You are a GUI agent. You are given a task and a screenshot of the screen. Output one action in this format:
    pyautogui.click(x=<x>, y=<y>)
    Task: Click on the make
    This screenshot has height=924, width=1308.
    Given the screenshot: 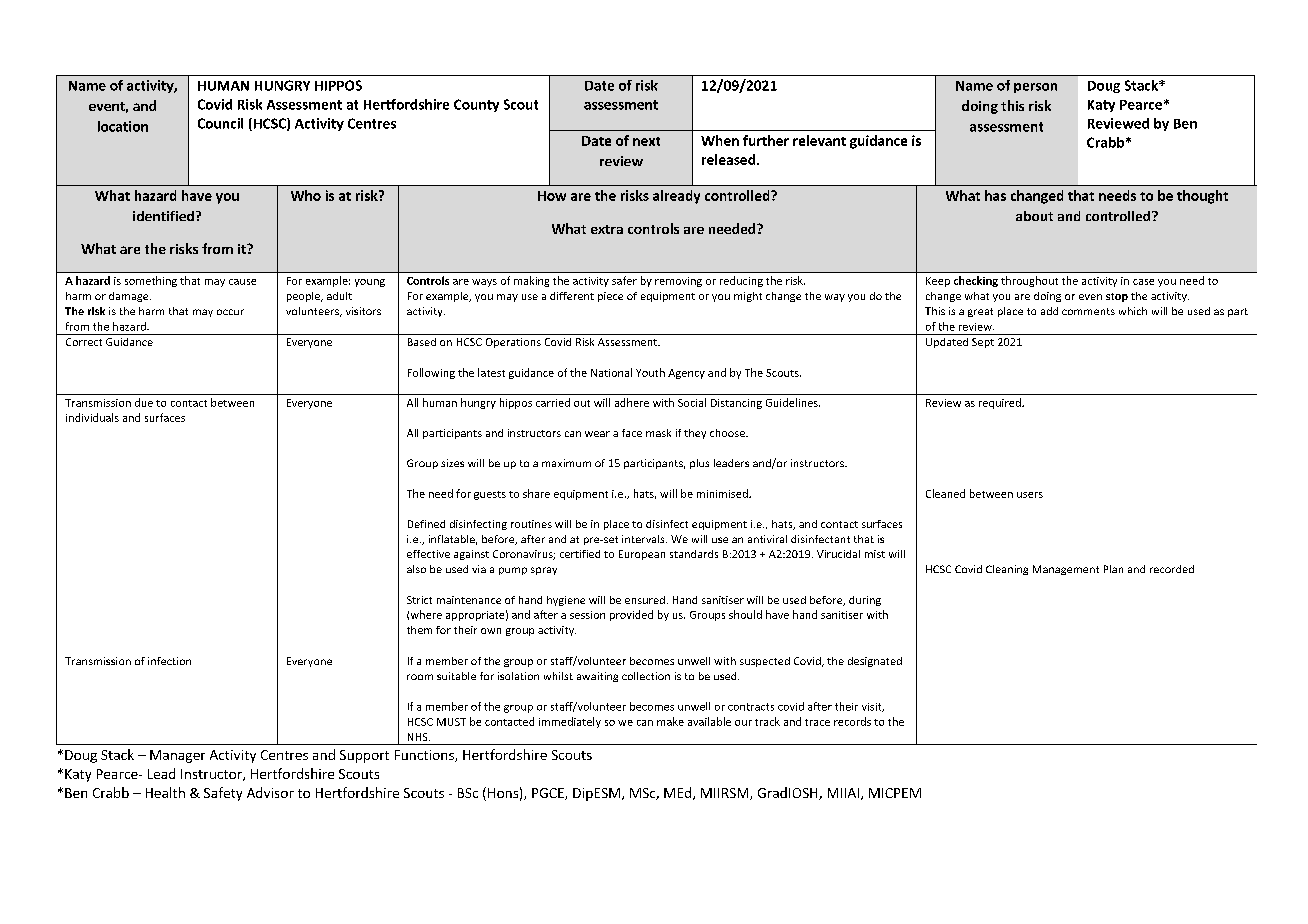 What is the action you would take?
    pyautogui.click(x=670, y=721)
